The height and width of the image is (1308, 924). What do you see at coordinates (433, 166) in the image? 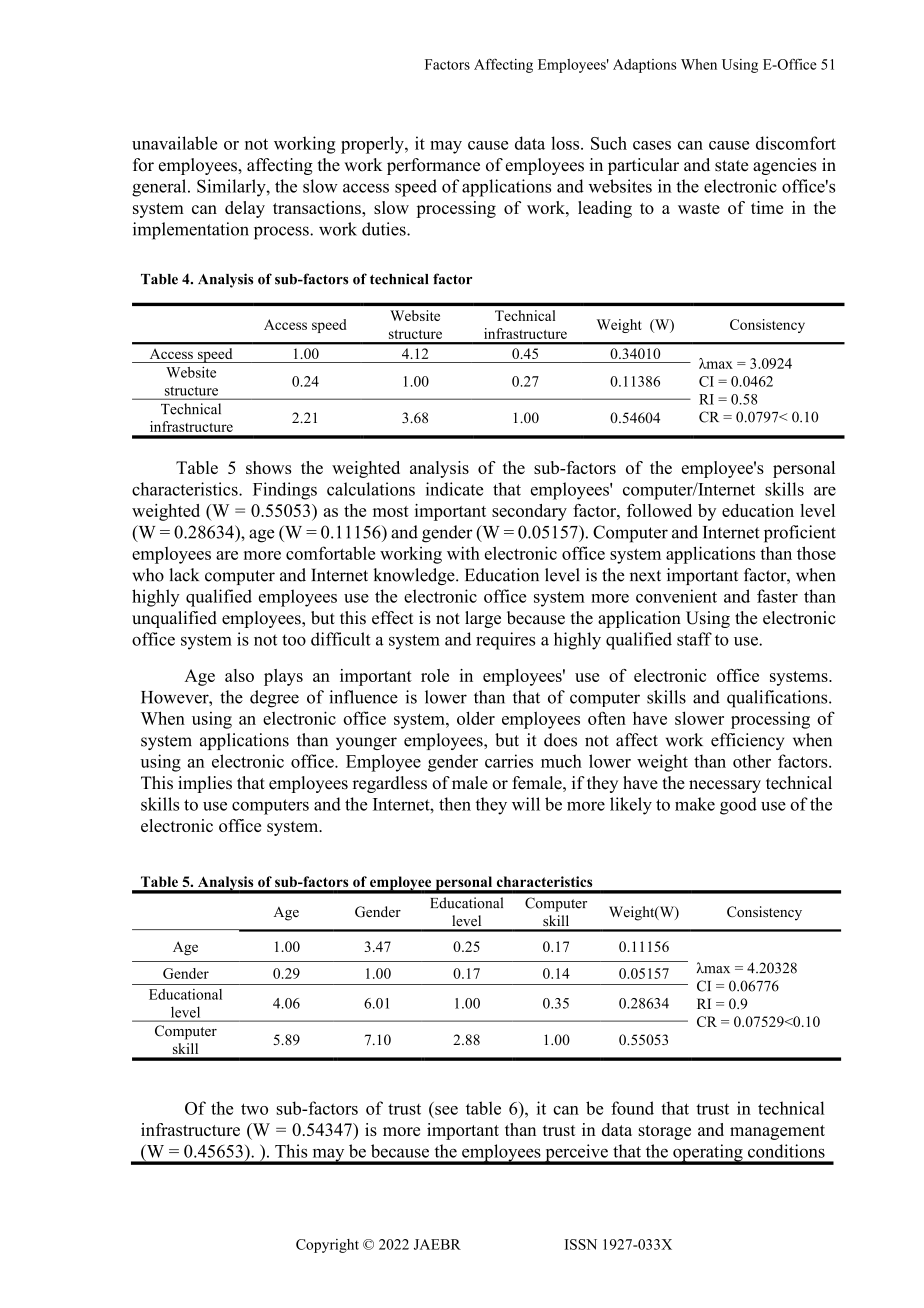
I see `performance` at bounding box center [433, 166].
